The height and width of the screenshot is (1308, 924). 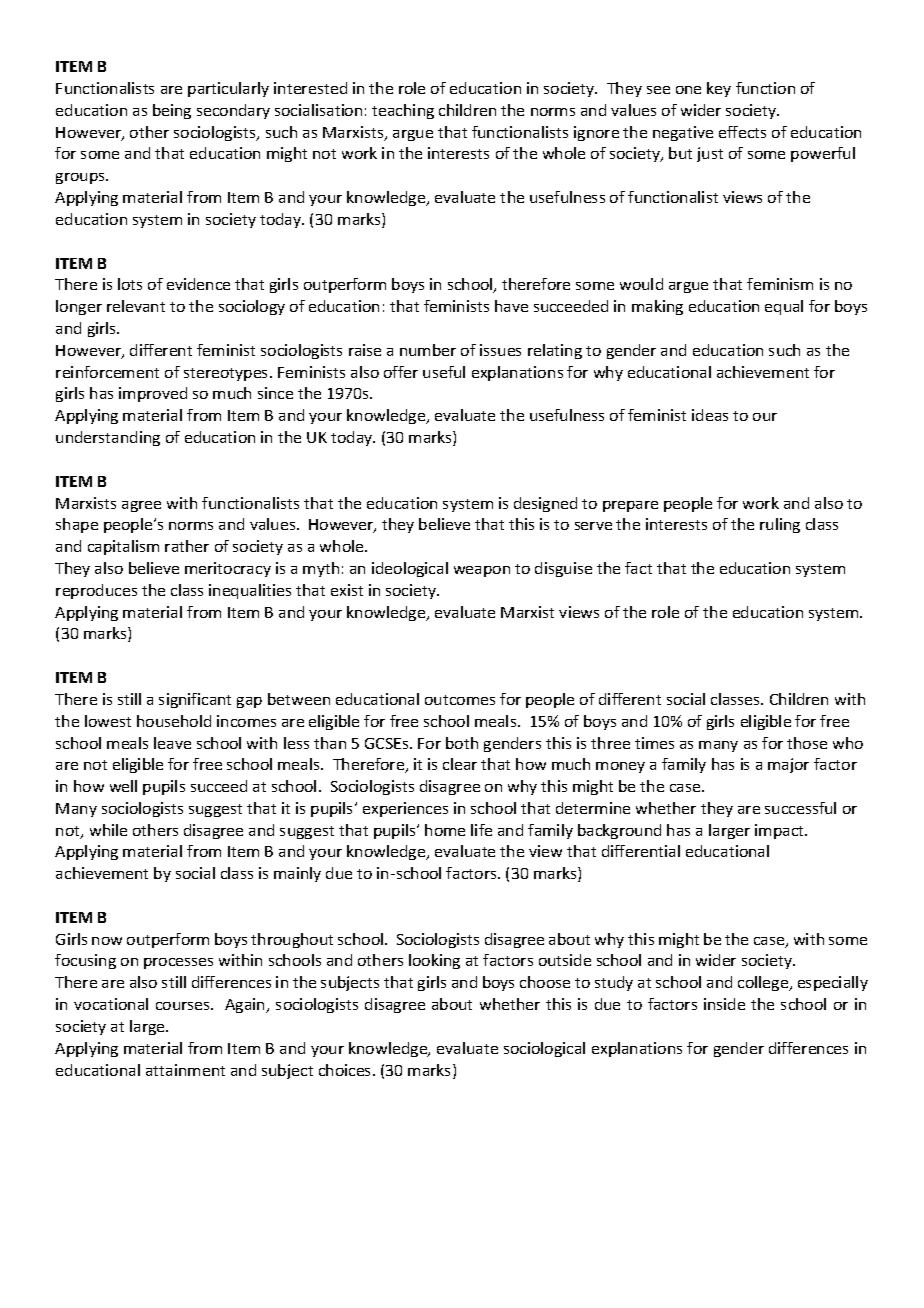 What do you see at coordinates (482, 571) in the screenshot?
I see `weapon` at bounding box center [482, 571].
